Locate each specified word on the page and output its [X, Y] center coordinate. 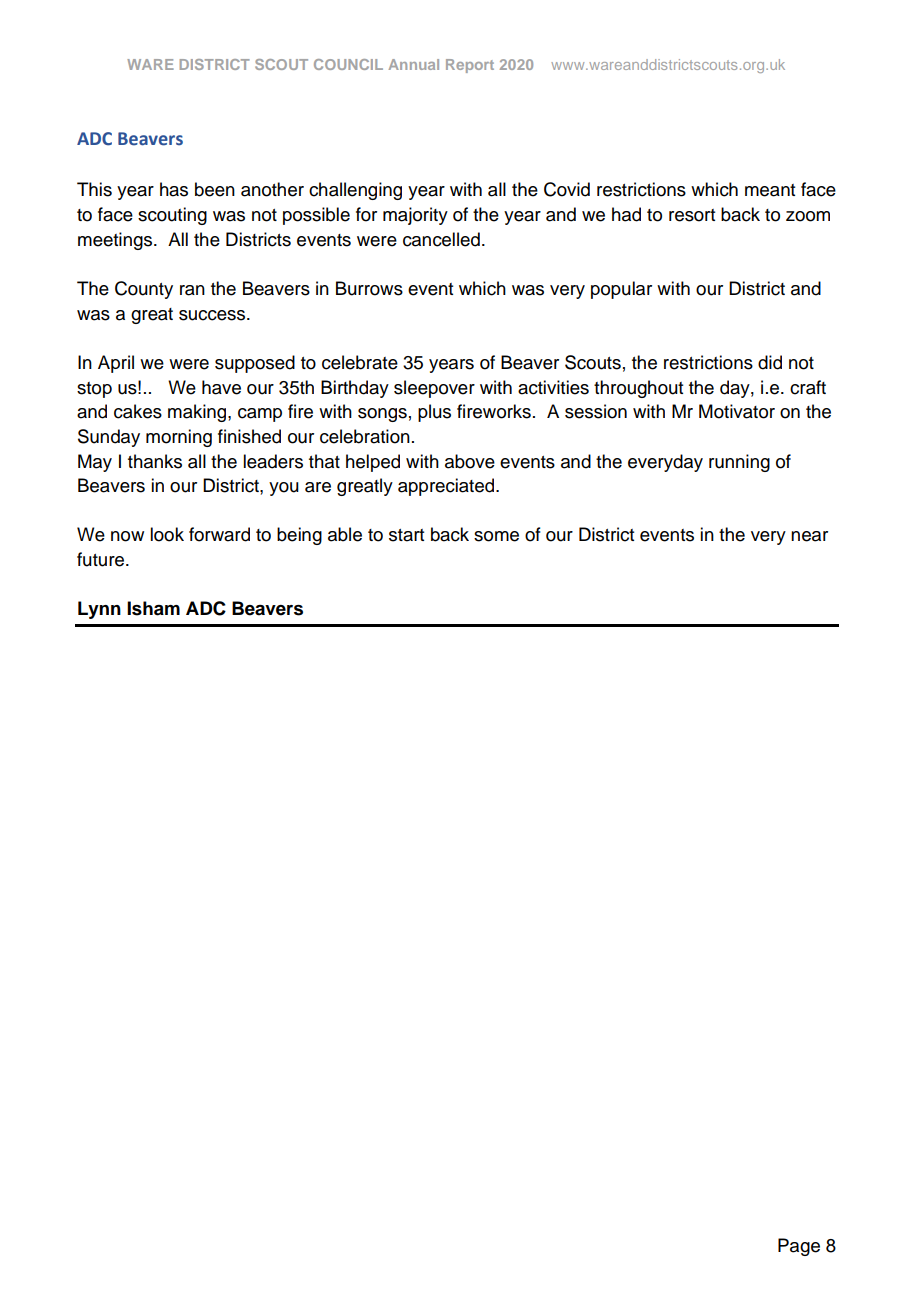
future [102, 559]
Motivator [737, 411]
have [221, 387]
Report [470, 66]
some [496, 536]
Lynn [99, 610]
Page [799, 1247]
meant [770, 190]
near [809, 536]
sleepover [434, 389]
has [174, 189]
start [406, 535]
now [127, 536]
